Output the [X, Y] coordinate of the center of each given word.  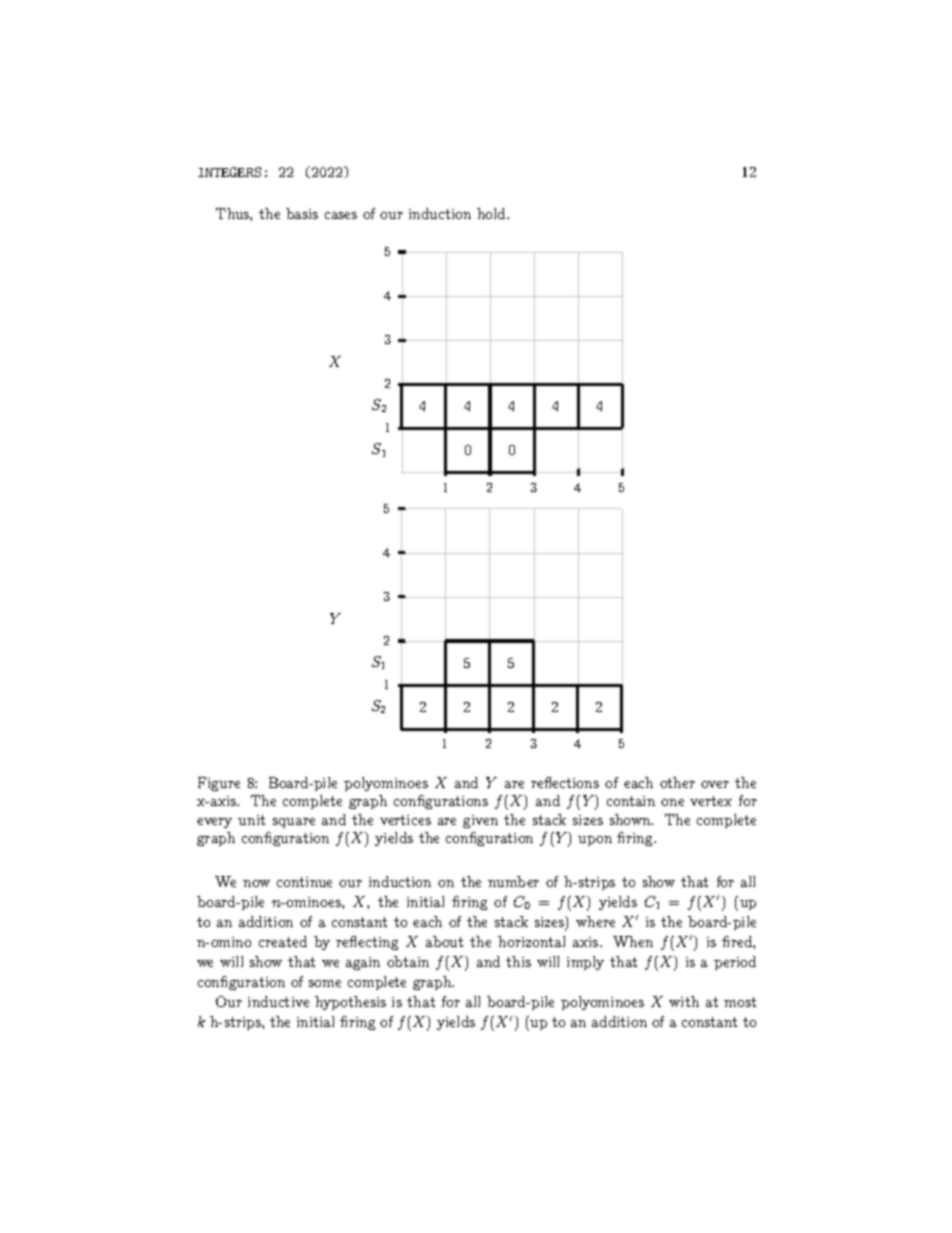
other [677, 782]
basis [302, 213]
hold [492, 213]
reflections [565, 782]
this [518, 961]
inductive [278, 1001]
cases [341, 215]
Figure [219, 784]
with [684, 1001]
